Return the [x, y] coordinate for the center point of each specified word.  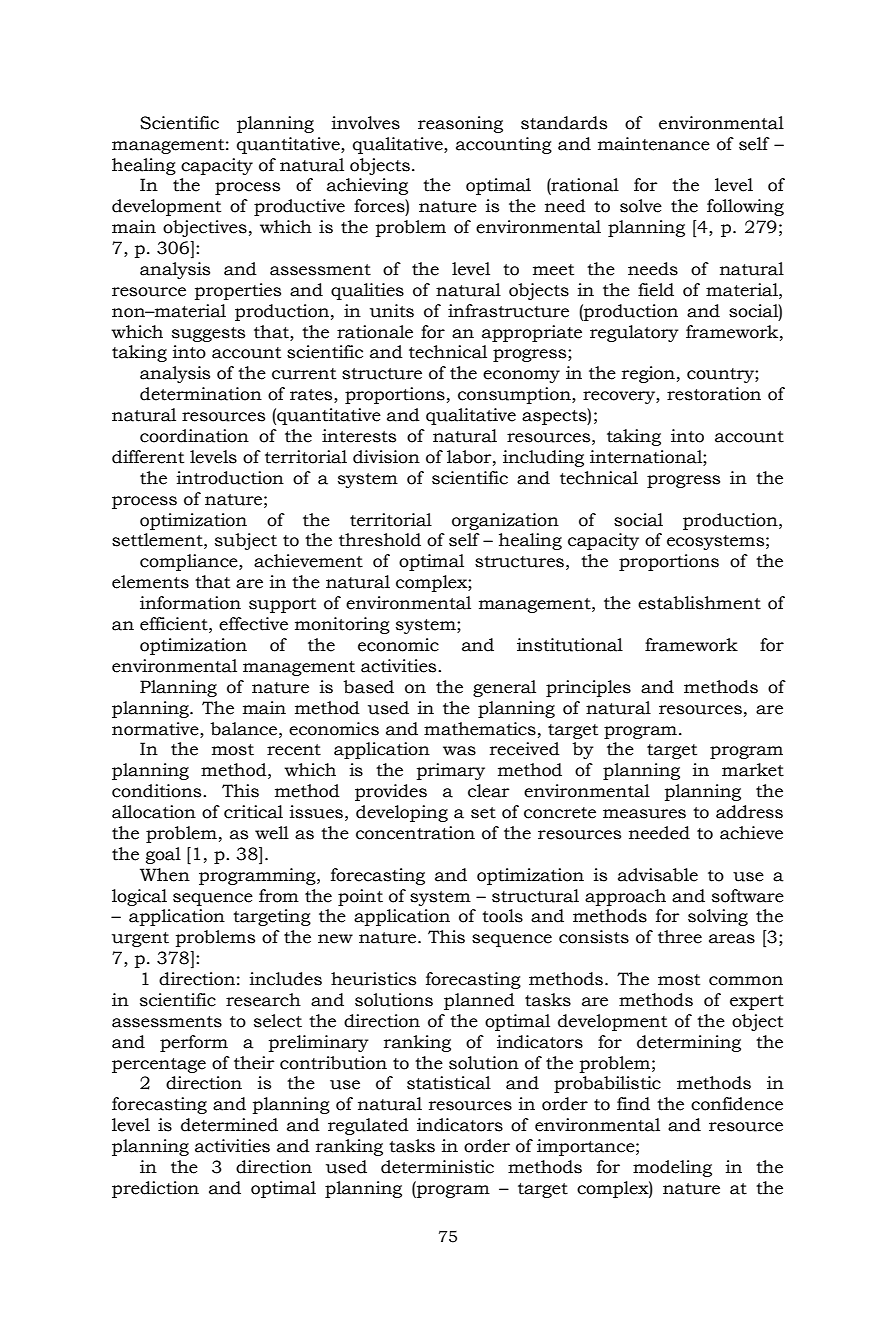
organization [505, 521]
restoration [714, 394]
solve [641, 206]
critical [253, 812]
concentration [415, 833]
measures [644, 814]
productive [299, 207]
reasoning [460, 124]
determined [229, 1125]
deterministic [437, 1167]
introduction [230, 478]
